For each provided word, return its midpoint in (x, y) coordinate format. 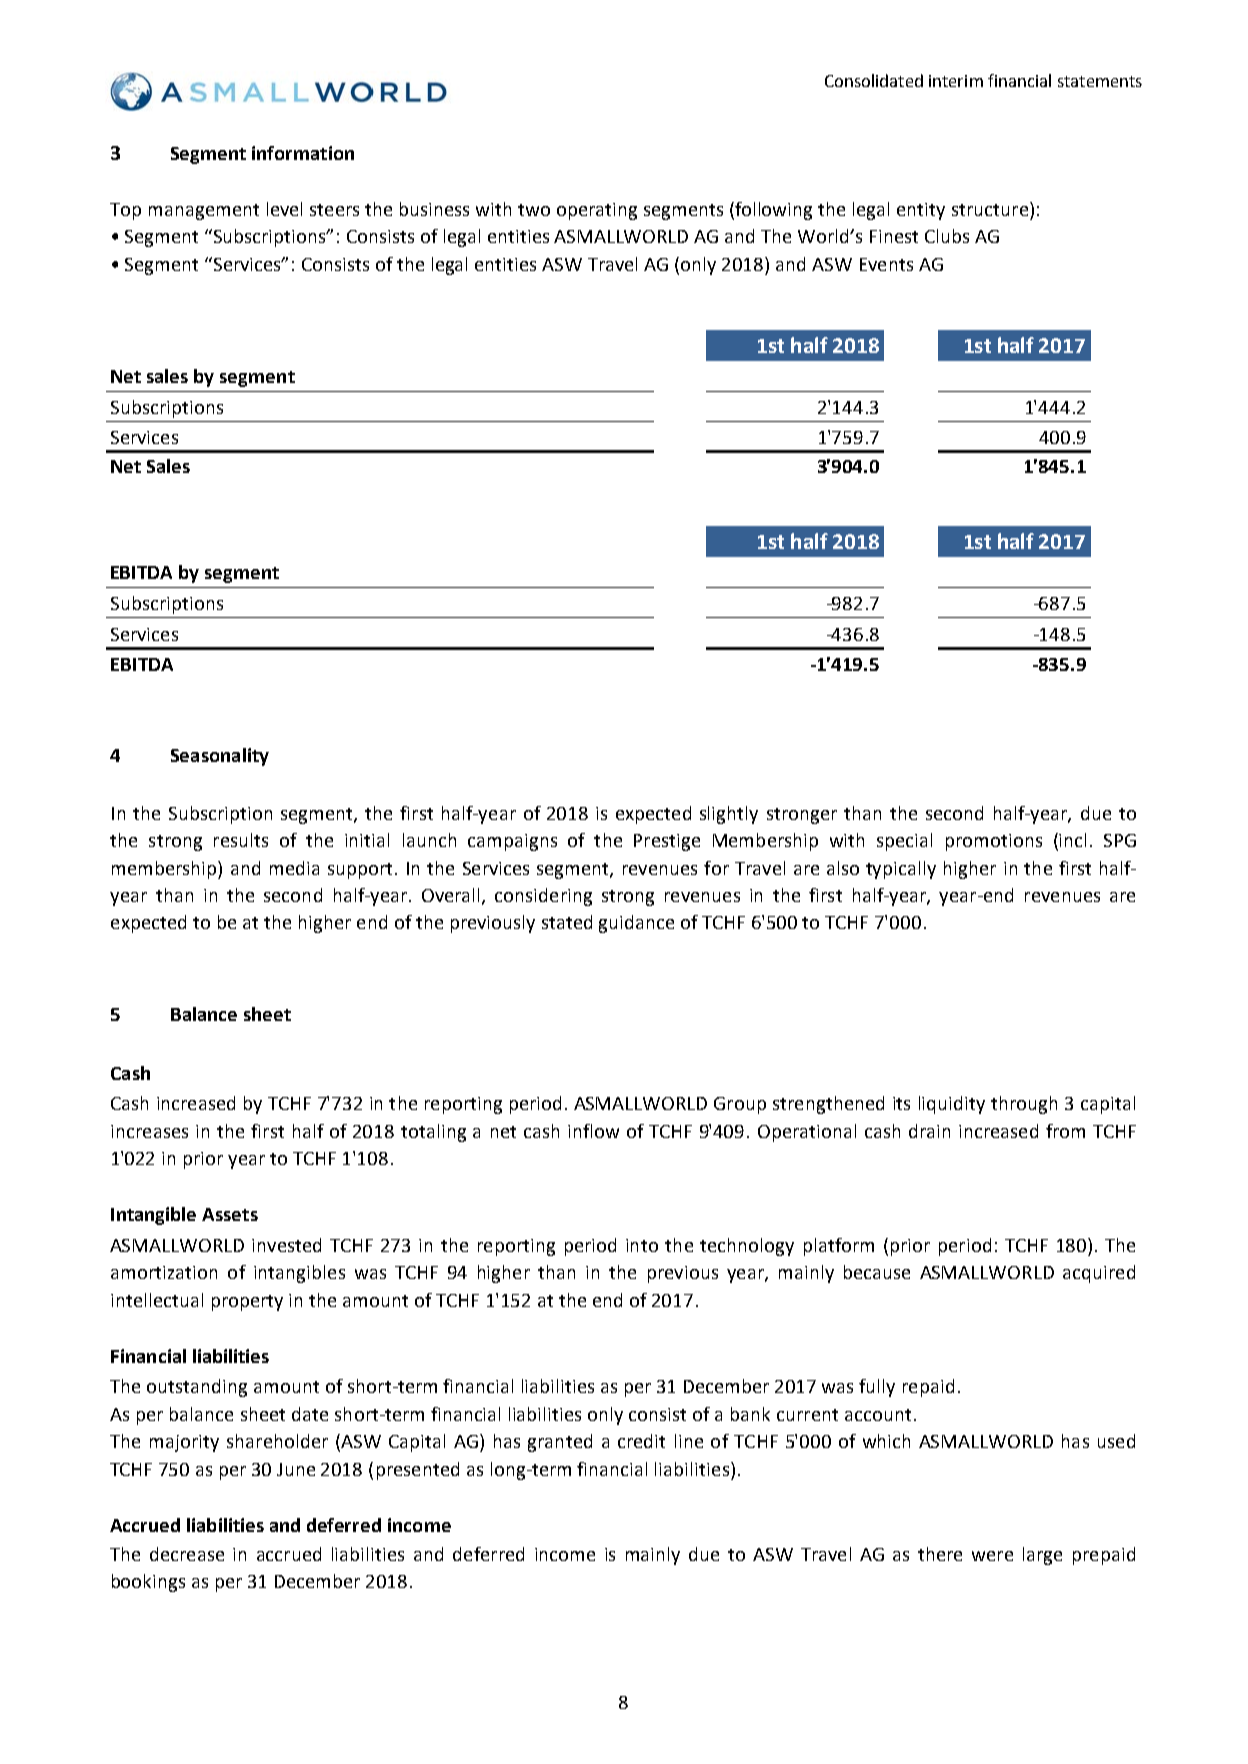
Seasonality (220, 757)
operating (597, 211)
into (642, 1245)
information (303, 153)
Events (886, 264)
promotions (994, 842)
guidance (636, 924)
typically (901, 870)
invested (286, 1245)
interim (956, 81)
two (534, 210)
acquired (1099, 1274)
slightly (729, 815)
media (294, 868)
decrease (187, 1554)
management (204, 212)
